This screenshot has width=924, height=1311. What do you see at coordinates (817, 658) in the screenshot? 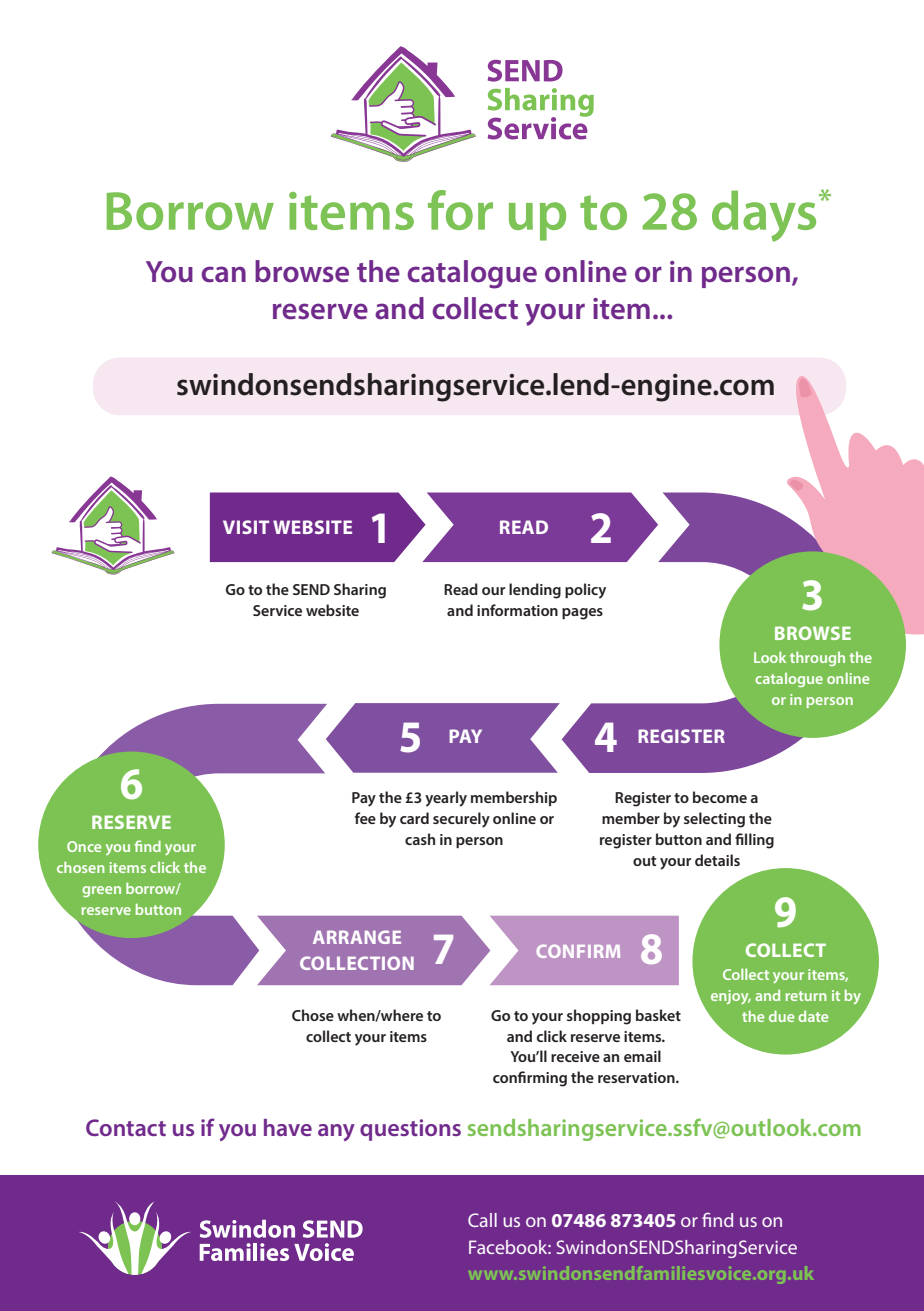
I see `through` at bounding box center [817, 658].
